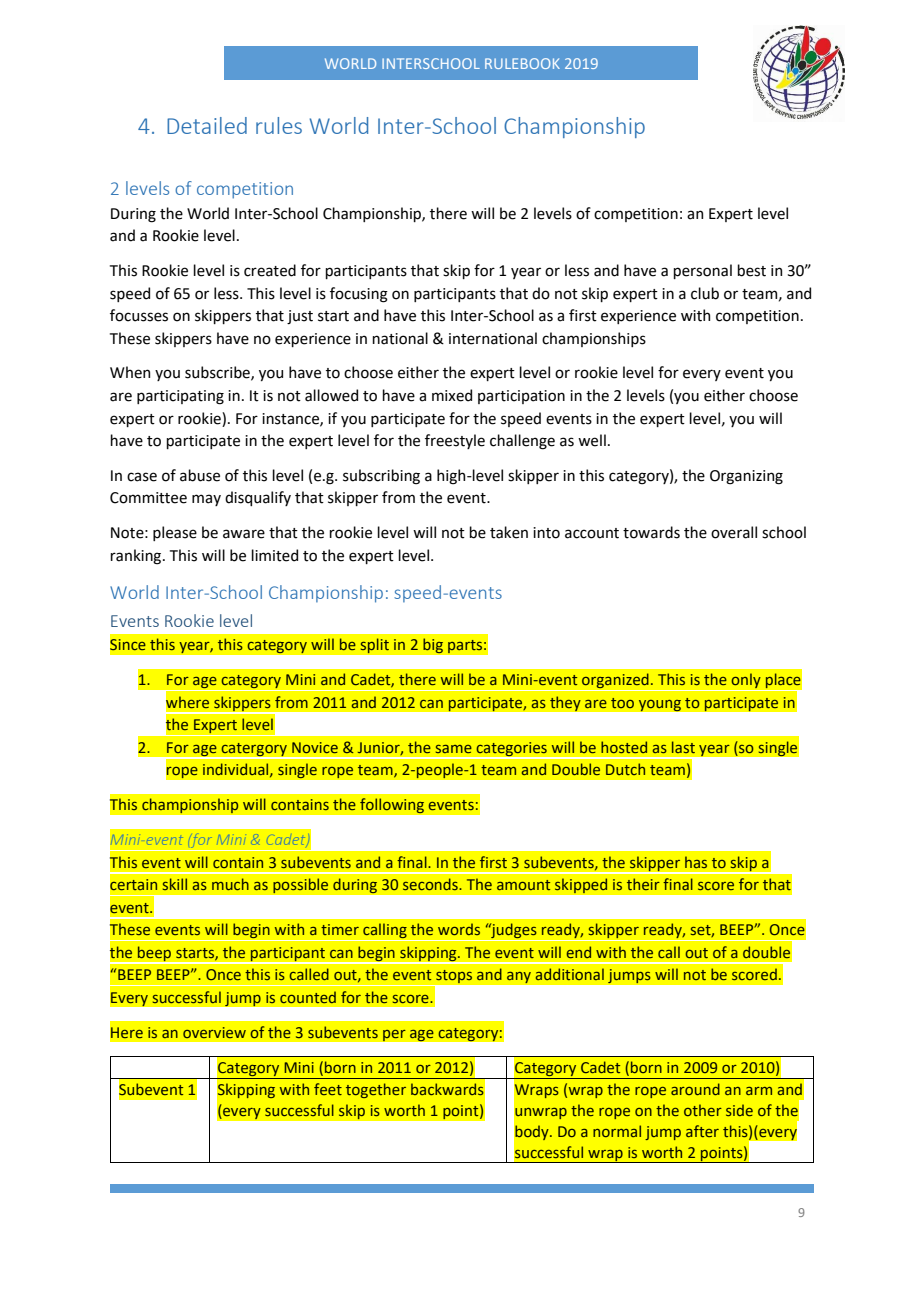  What do you see at coordinates (522, 63) in the screenshot?
I see `RULEBOOK` at bounding box center [522, 63].
